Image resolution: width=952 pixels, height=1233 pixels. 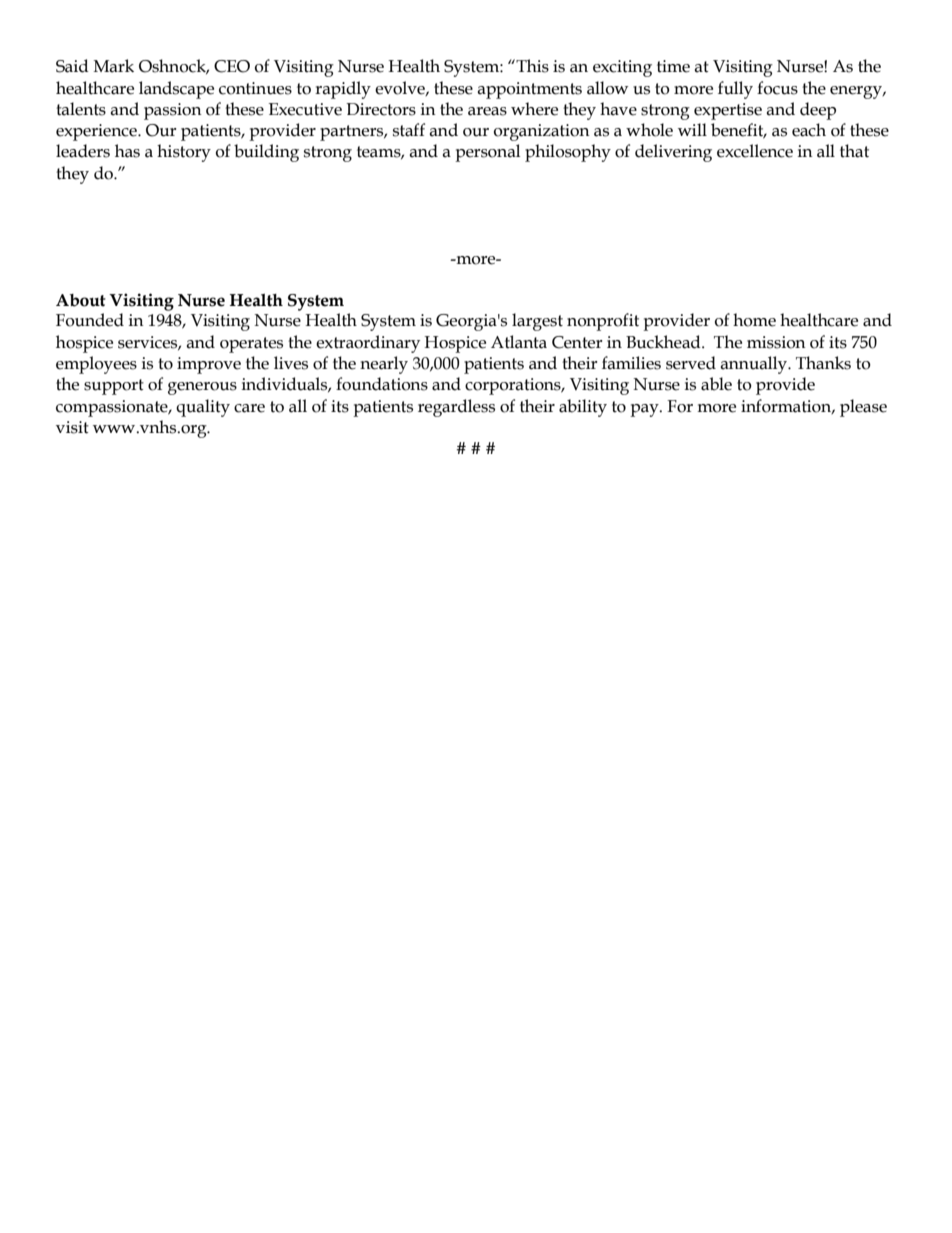 What do you see at coordinates (176, 90) in the screenshot?
I see `landscape` at bounding box center [176, 90].
